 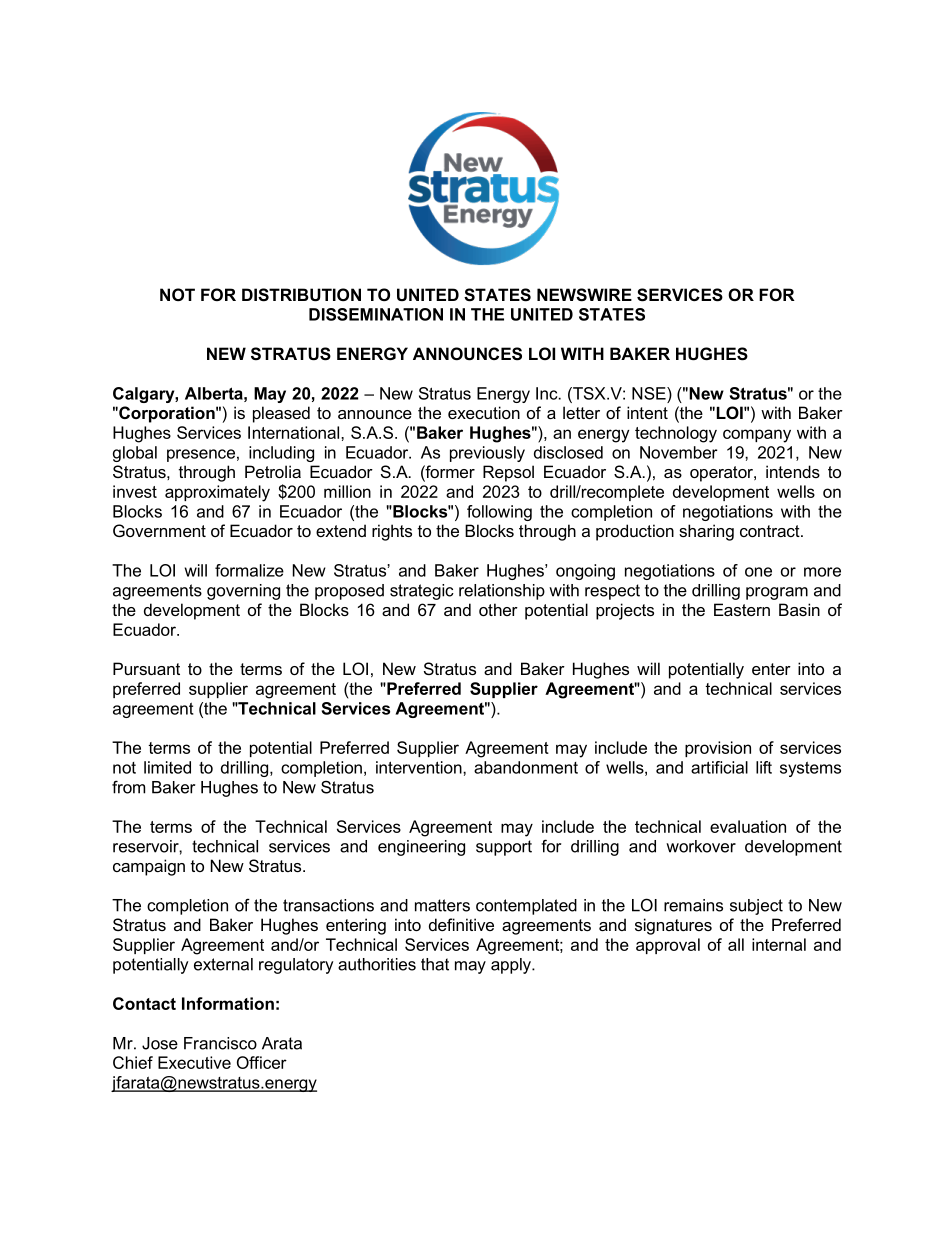 I want to click on evaluation, so click(x=748, y=826).
